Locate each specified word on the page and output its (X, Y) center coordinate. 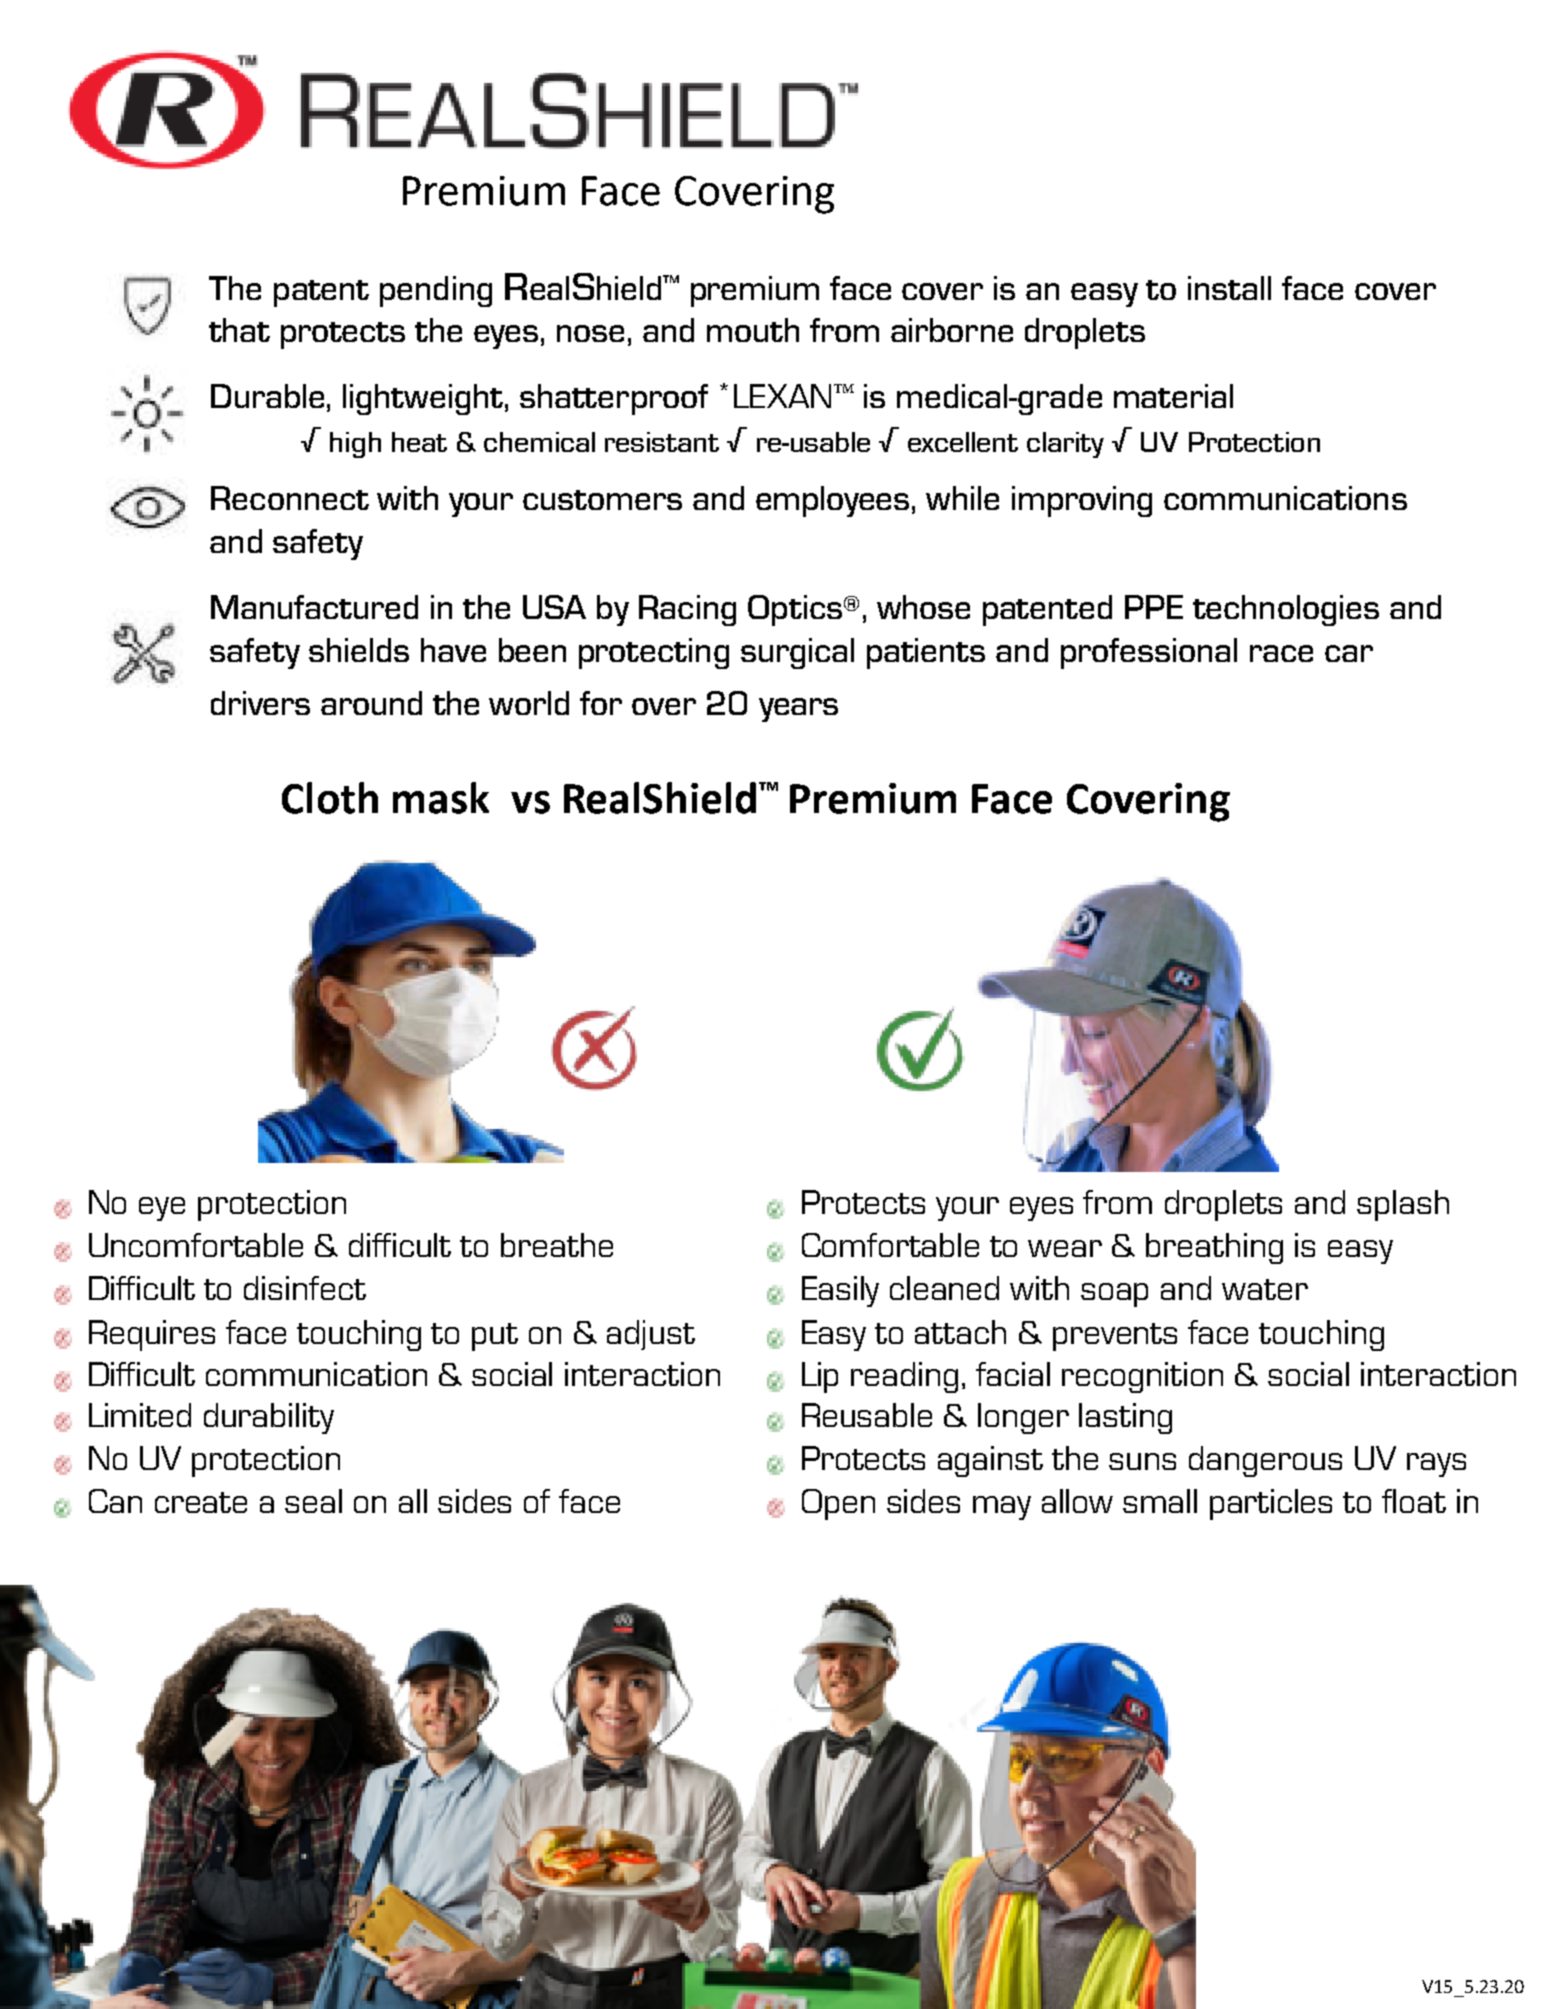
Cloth (330, 798)
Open (838, 1504)
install (1229, 288)
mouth (753, 330)
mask (441, 798)
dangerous (1265, 1461)
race (1281, 653)
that (239, 330)
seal (313, 1501)
